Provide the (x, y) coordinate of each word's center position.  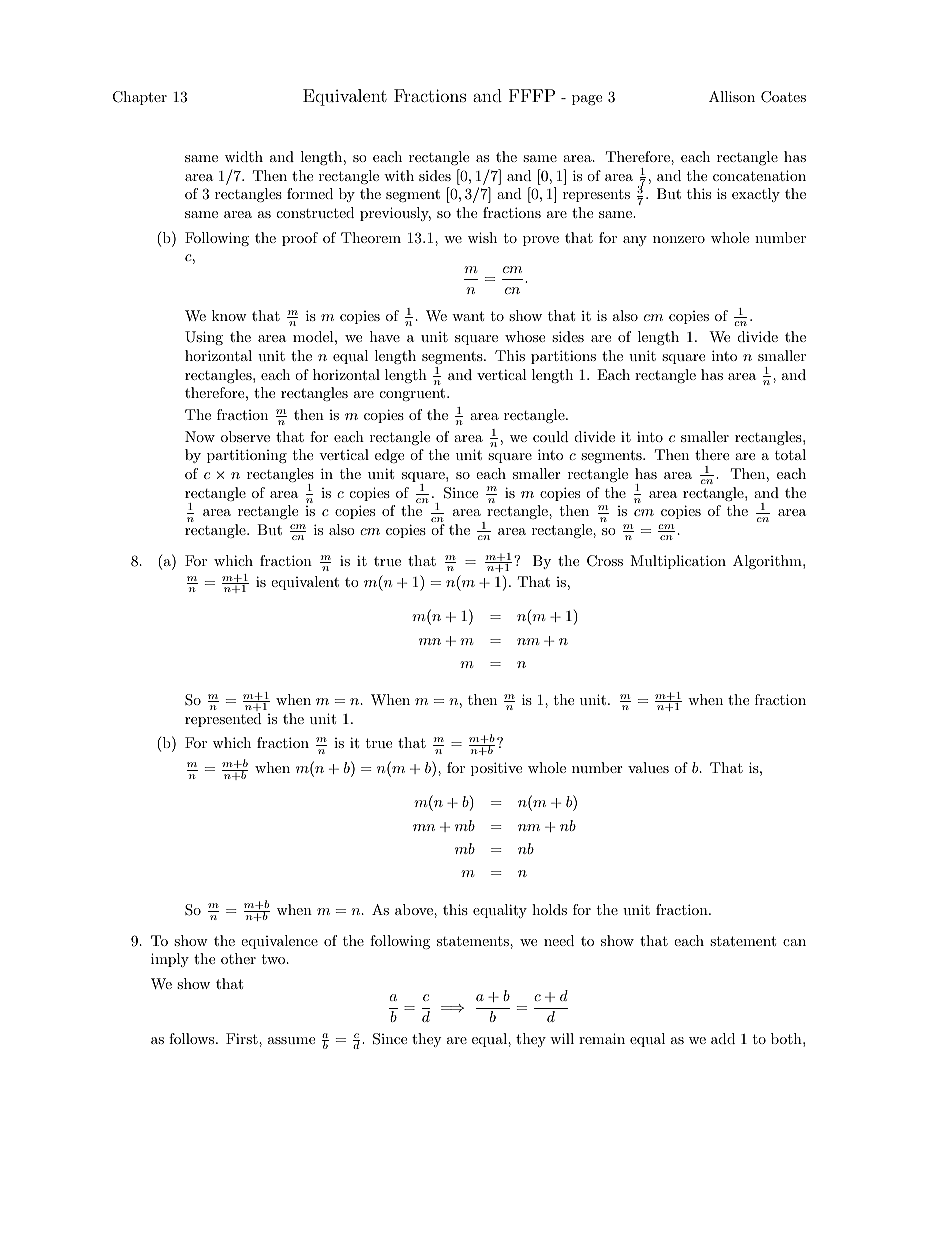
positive (496, 769)
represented (223, 720)
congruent (414, 394)
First (243, 1038)
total (790, 454)
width (244, 156)
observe (245, 436)
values (648, 767)
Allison (732, 96)
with (399, 175)
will (562, 1038)
